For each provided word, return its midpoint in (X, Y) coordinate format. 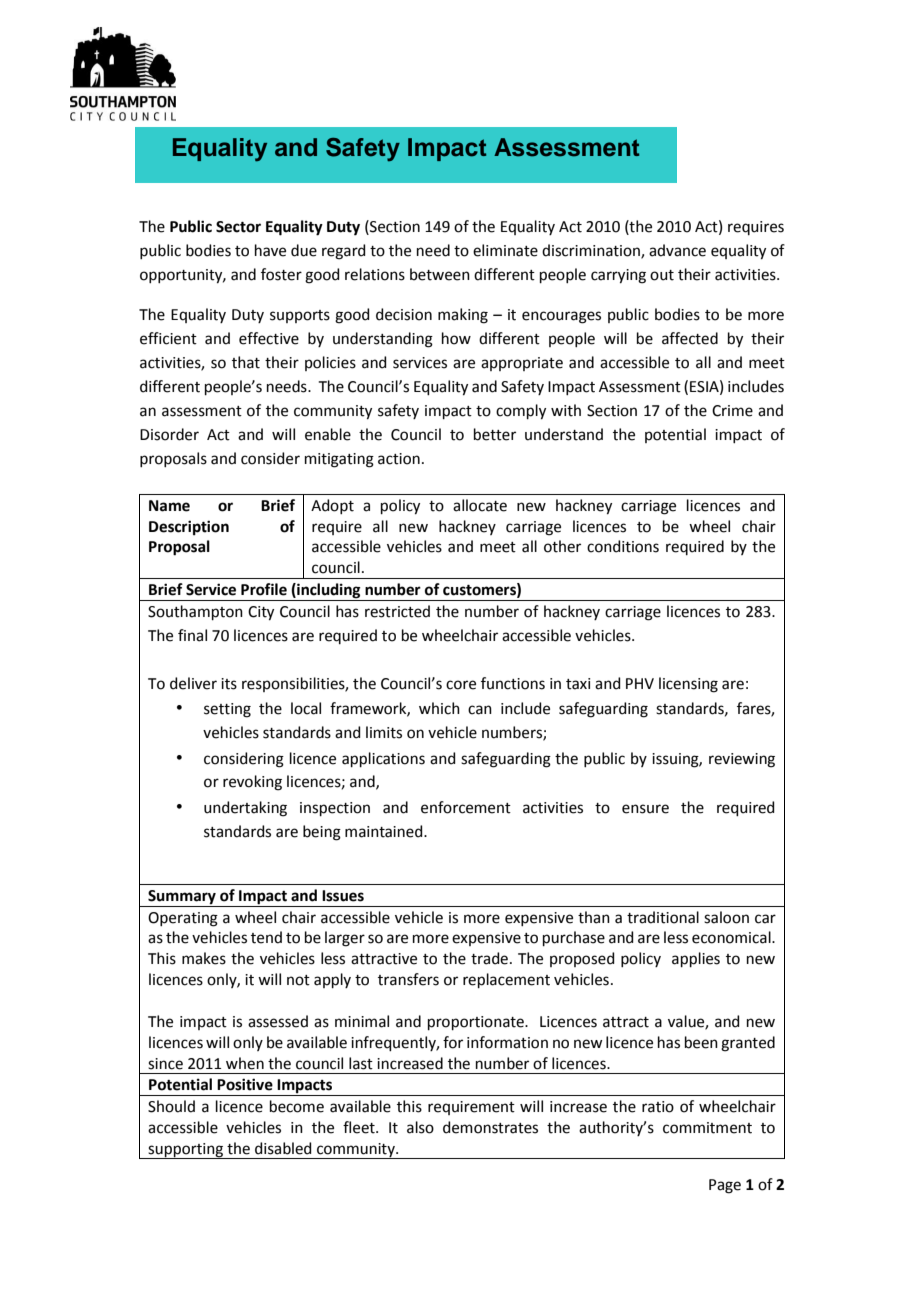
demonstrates (490, 1127)
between (440, 274)
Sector (238, 227)
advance (677, 250)
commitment (707, 1128)
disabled (283, 1148)
